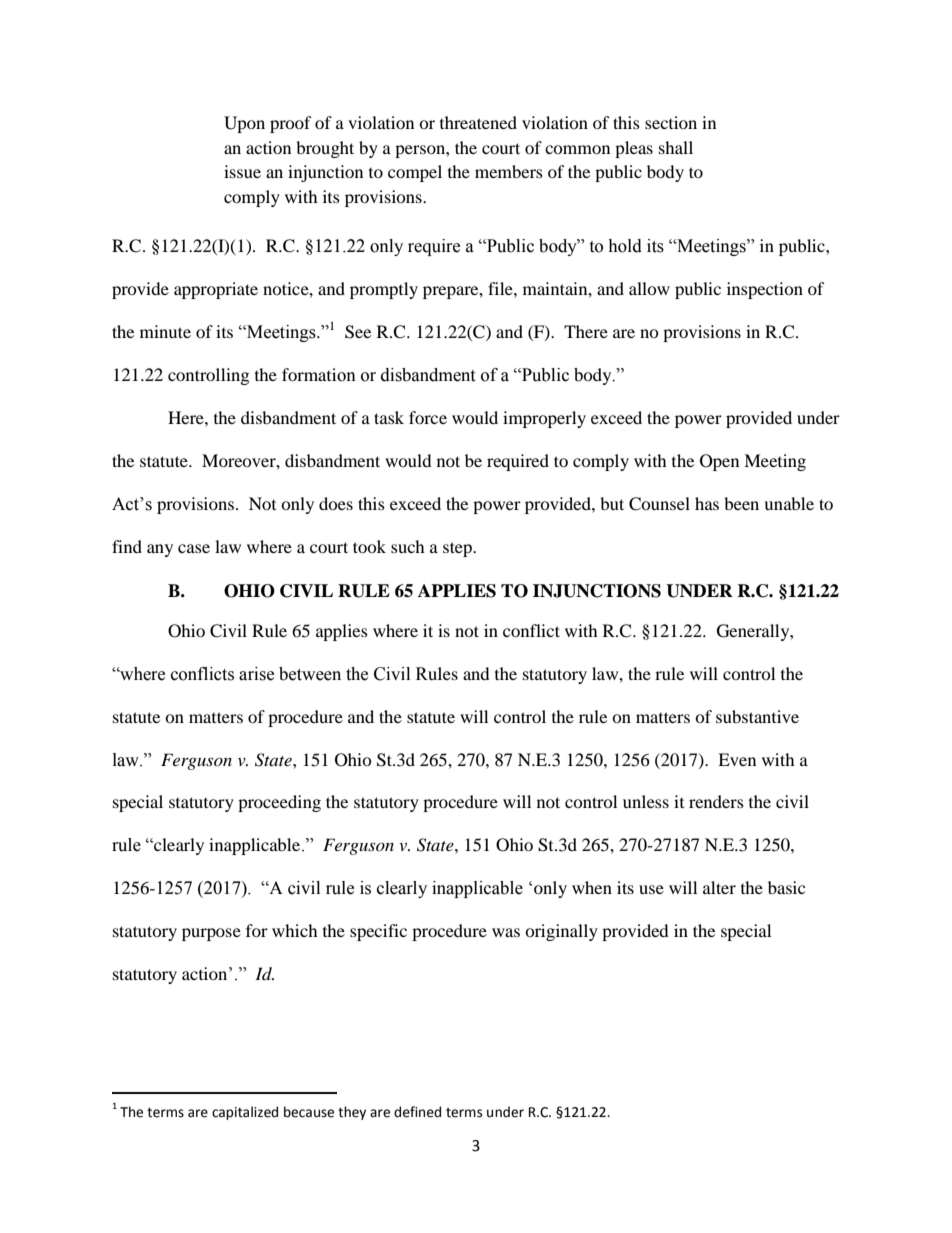 This screenshot has height=1233, width=952. What do you see at coordinates (245, 1113) in the screenshot?
I see `capitalized` at bounding box center [245, 1113].
